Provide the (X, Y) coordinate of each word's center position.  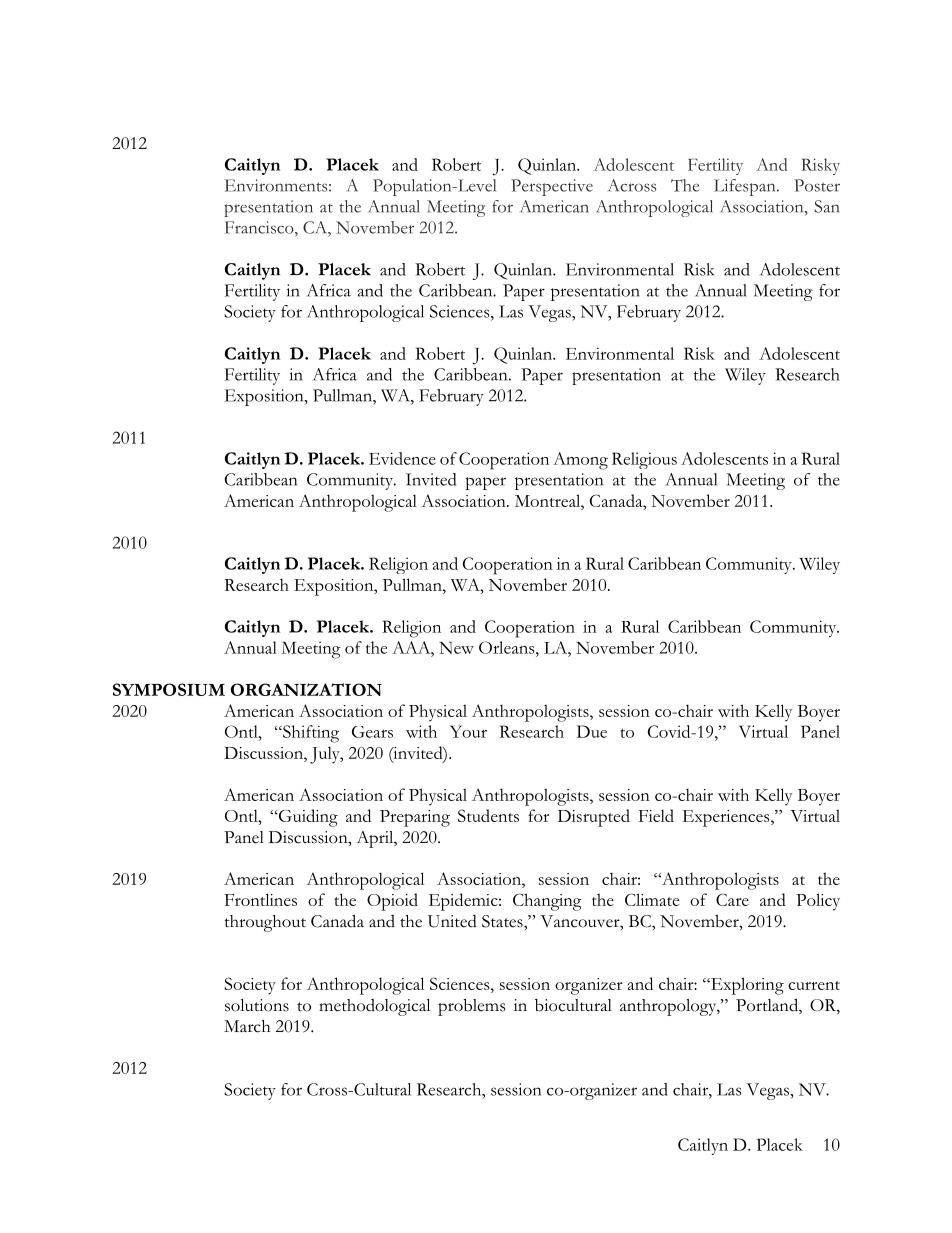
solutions (257, 1005)
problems (471, 1007)
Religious (644, 460)
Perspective (552, 187)
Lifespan (746, 187)
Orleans (508, 647)
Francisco (260, 227)
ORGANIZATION (306, 689)
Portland (768, 1006)
